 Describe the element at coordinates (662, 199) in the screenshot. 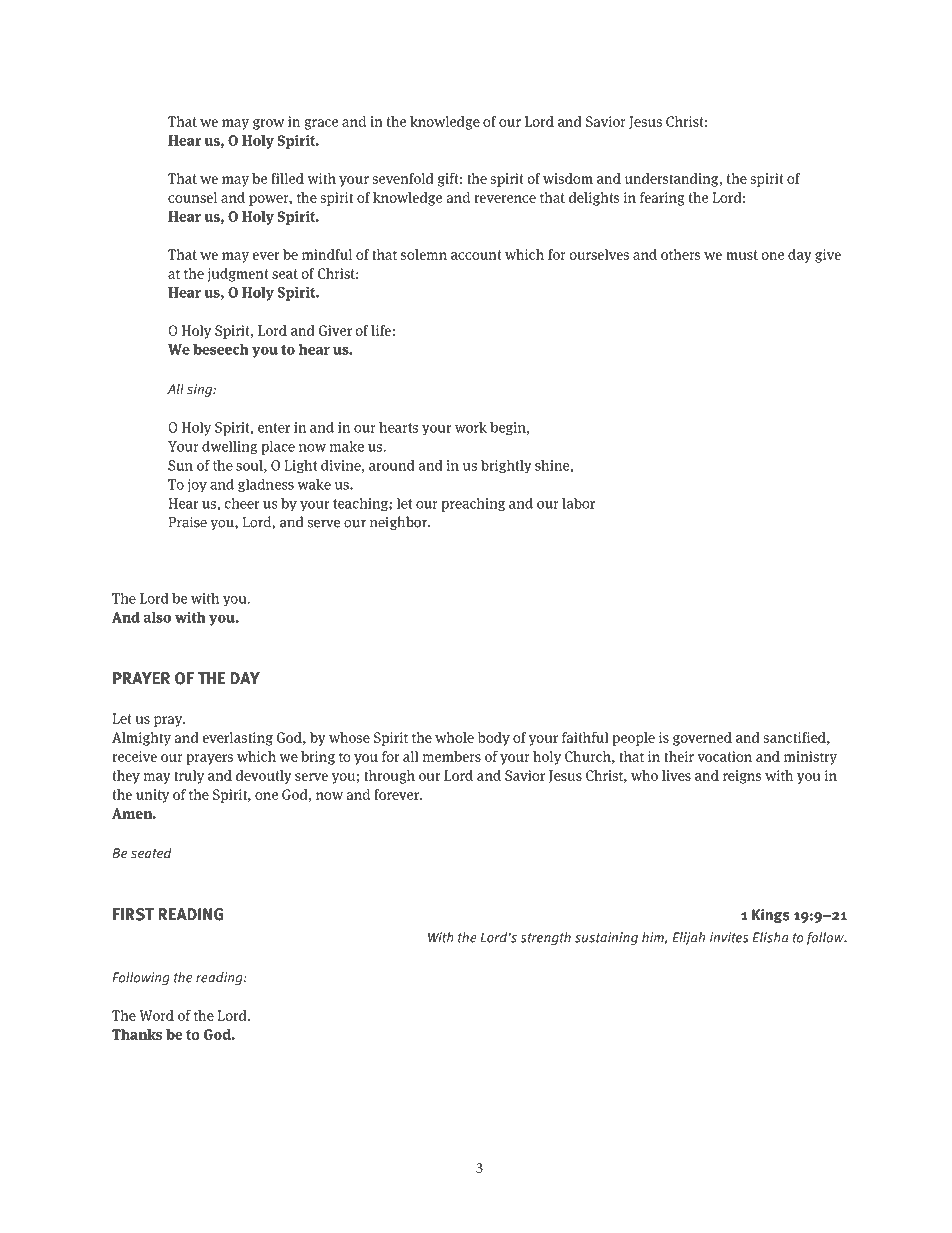

I see `fearing` at that location.
